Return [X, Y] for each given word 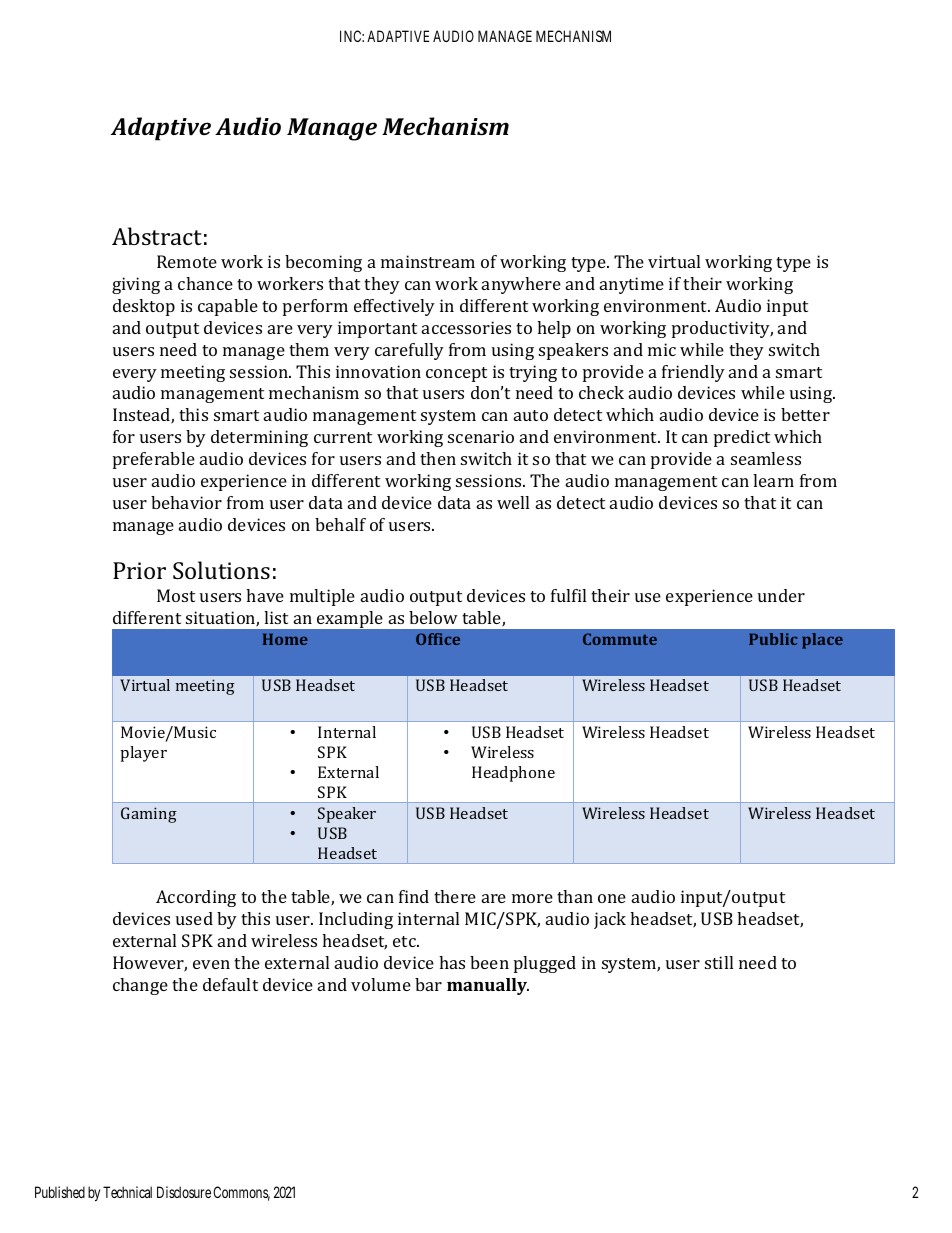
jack [610, 920]
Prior [139, 570]
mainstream [428, 261]
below [433, 617]
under [781, 595]
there [455, 896]
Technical [127, 1192]
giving [136, 285]
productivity [722, 329]
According [196, 898]
